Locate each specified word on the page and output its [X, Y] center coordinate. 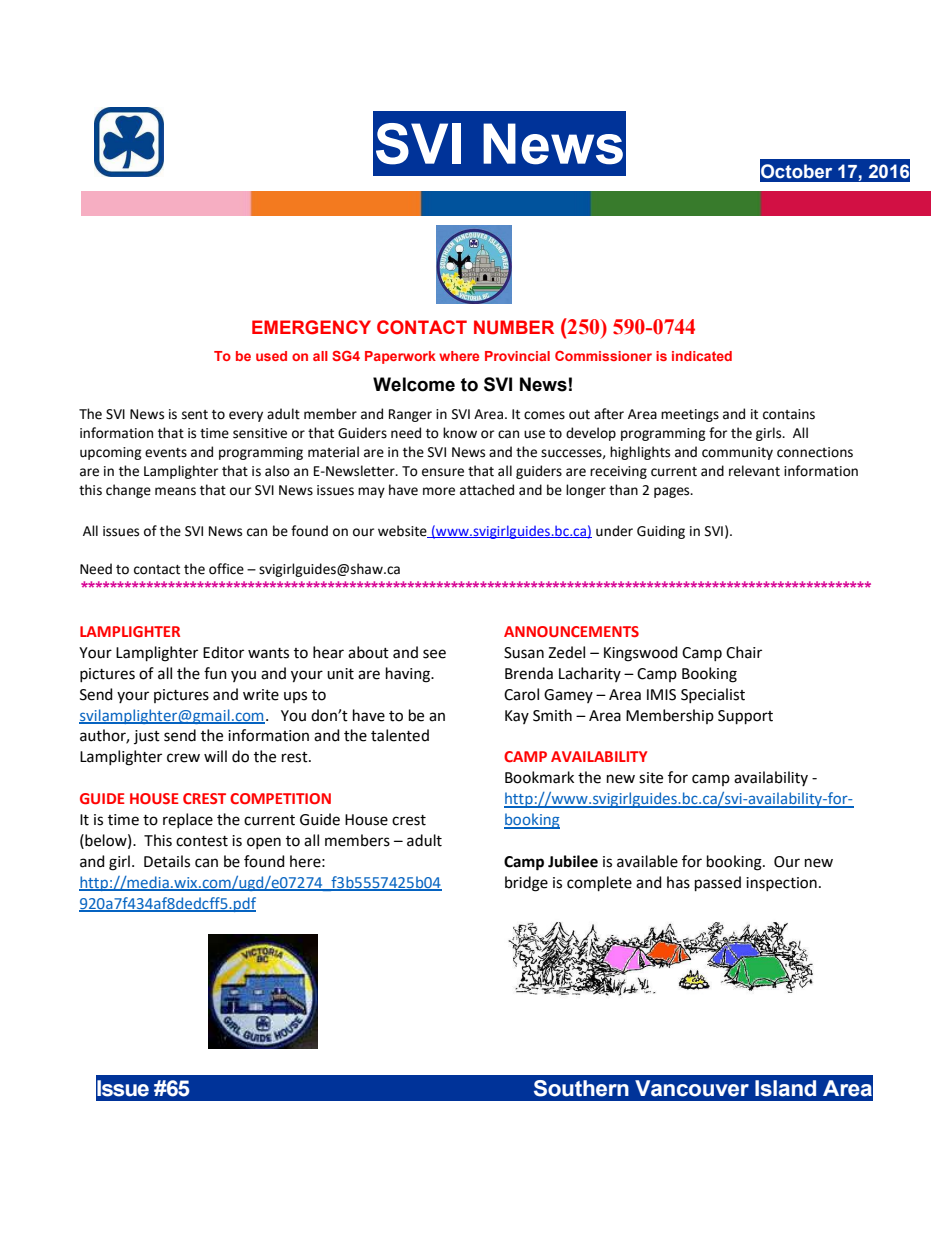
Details [167, 861]
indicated [702, 356]
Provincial [517, 356]
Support [745, 717]
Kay [517, 717]
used [271, 356]
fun [215, 673]
